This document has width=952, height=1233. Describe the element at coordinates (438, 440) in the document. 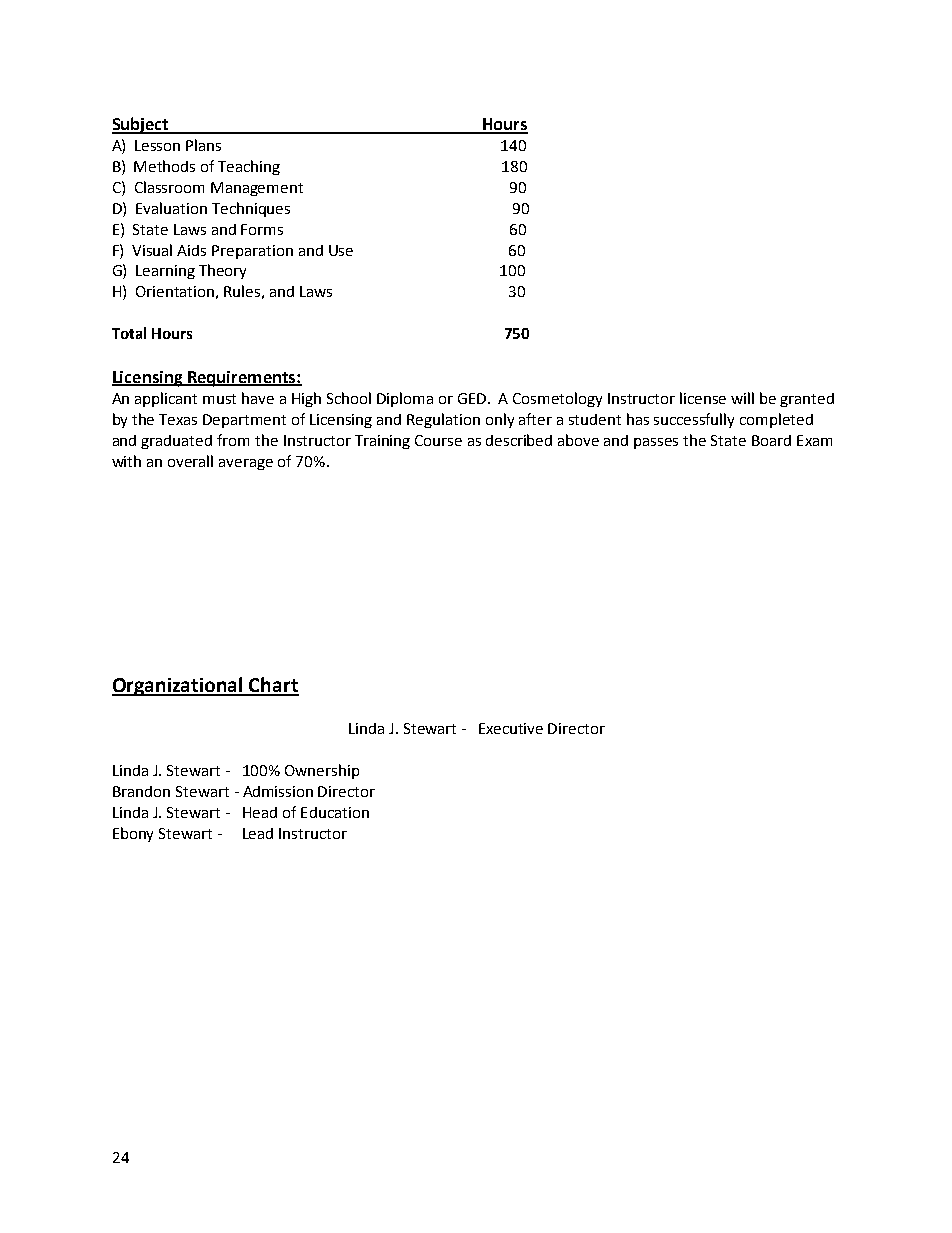

I see `Course` at that location.
